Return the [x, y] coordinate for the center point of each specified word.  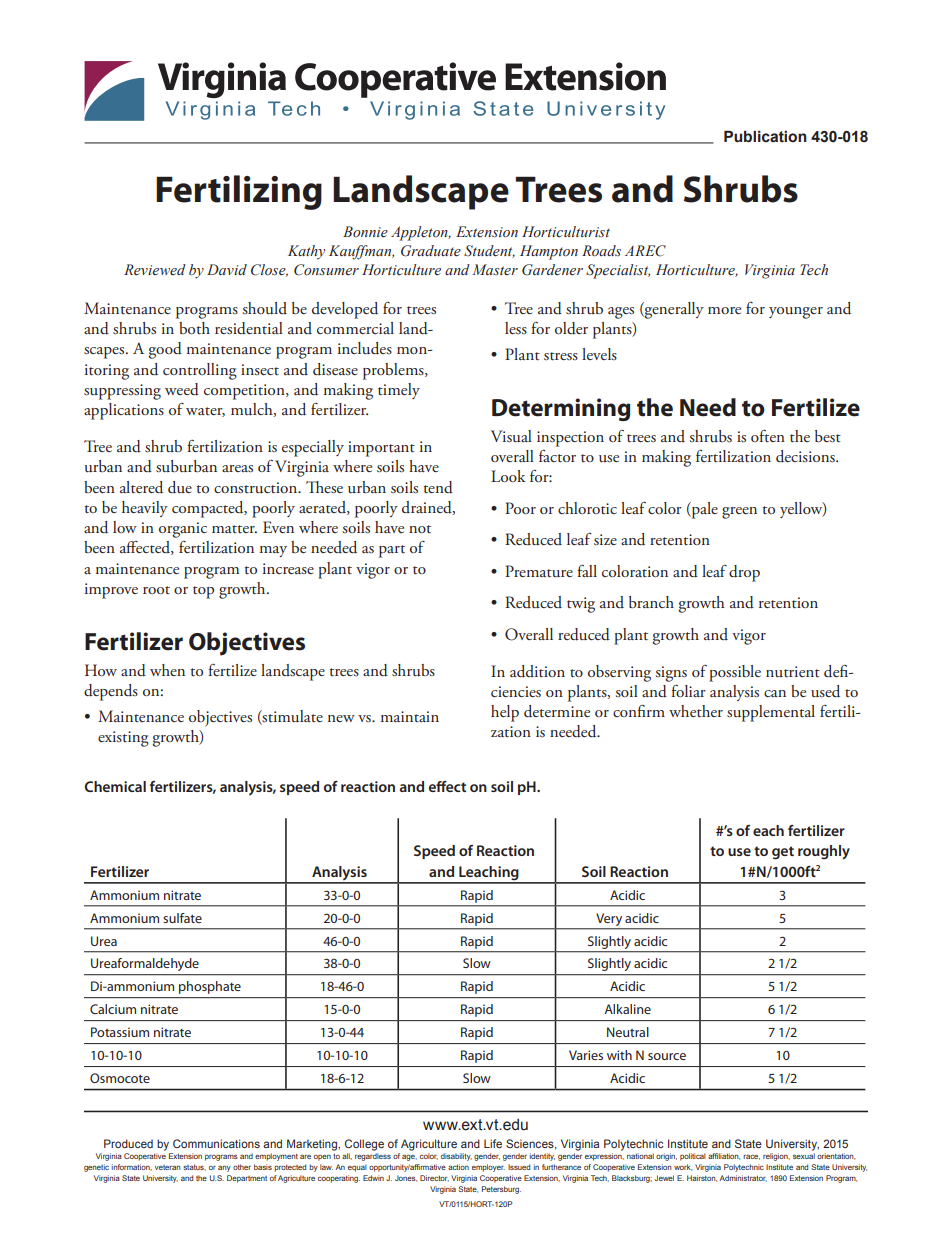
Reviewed [155, 270]
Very [609, 919]
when [167, 670]
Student [489, 251]
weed [182, 389]
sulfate [182, 918]
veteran [168, 1167]
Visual [511, 436]
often [768, 436]
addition [537, 671]
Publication [765, 136]
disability [456, 1157]
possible [735, 673]
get [783, 853]
